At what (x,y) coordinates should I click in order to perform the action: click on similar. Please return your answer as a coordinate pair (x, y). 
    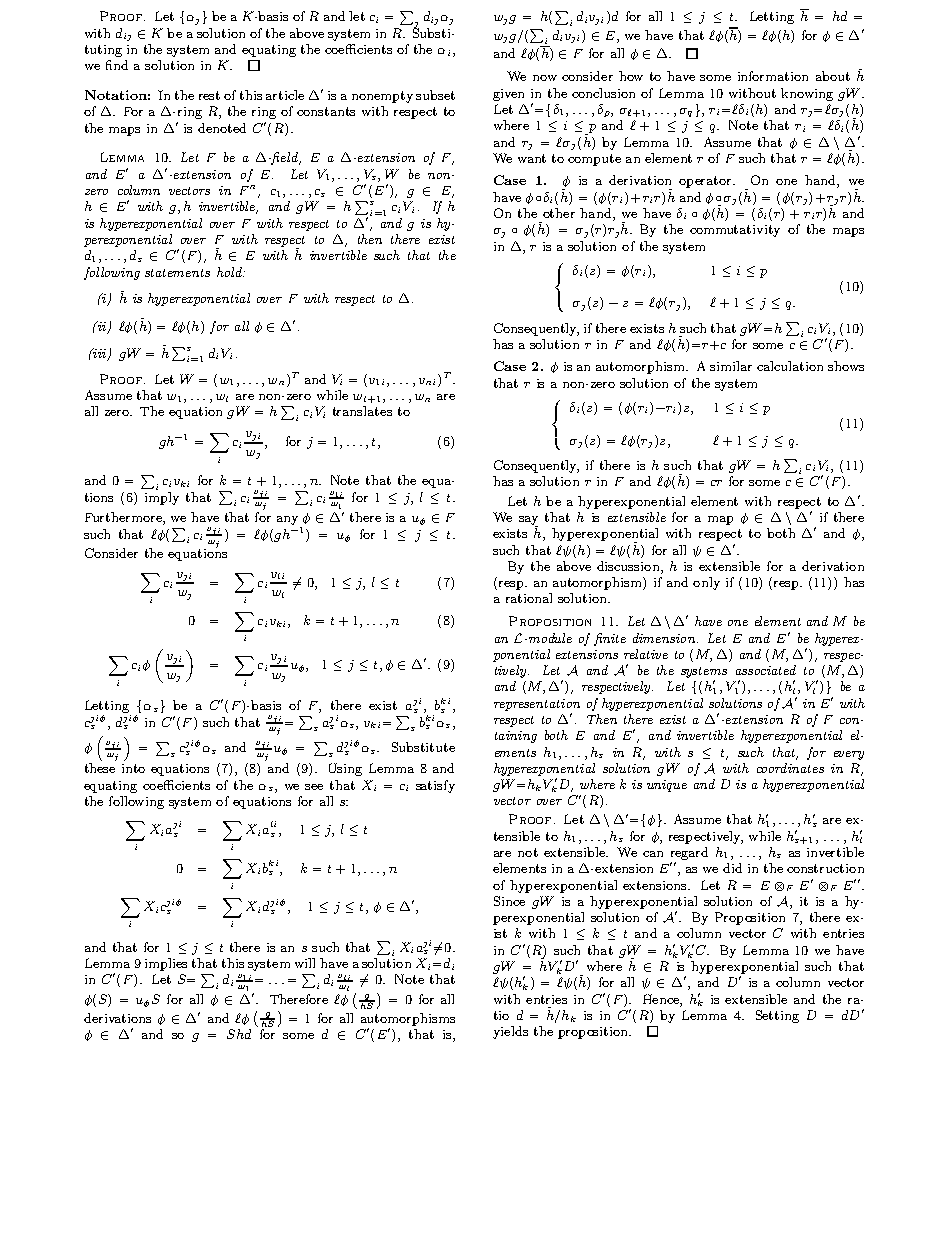
    Looking at the image, I should click on (731, 366).
